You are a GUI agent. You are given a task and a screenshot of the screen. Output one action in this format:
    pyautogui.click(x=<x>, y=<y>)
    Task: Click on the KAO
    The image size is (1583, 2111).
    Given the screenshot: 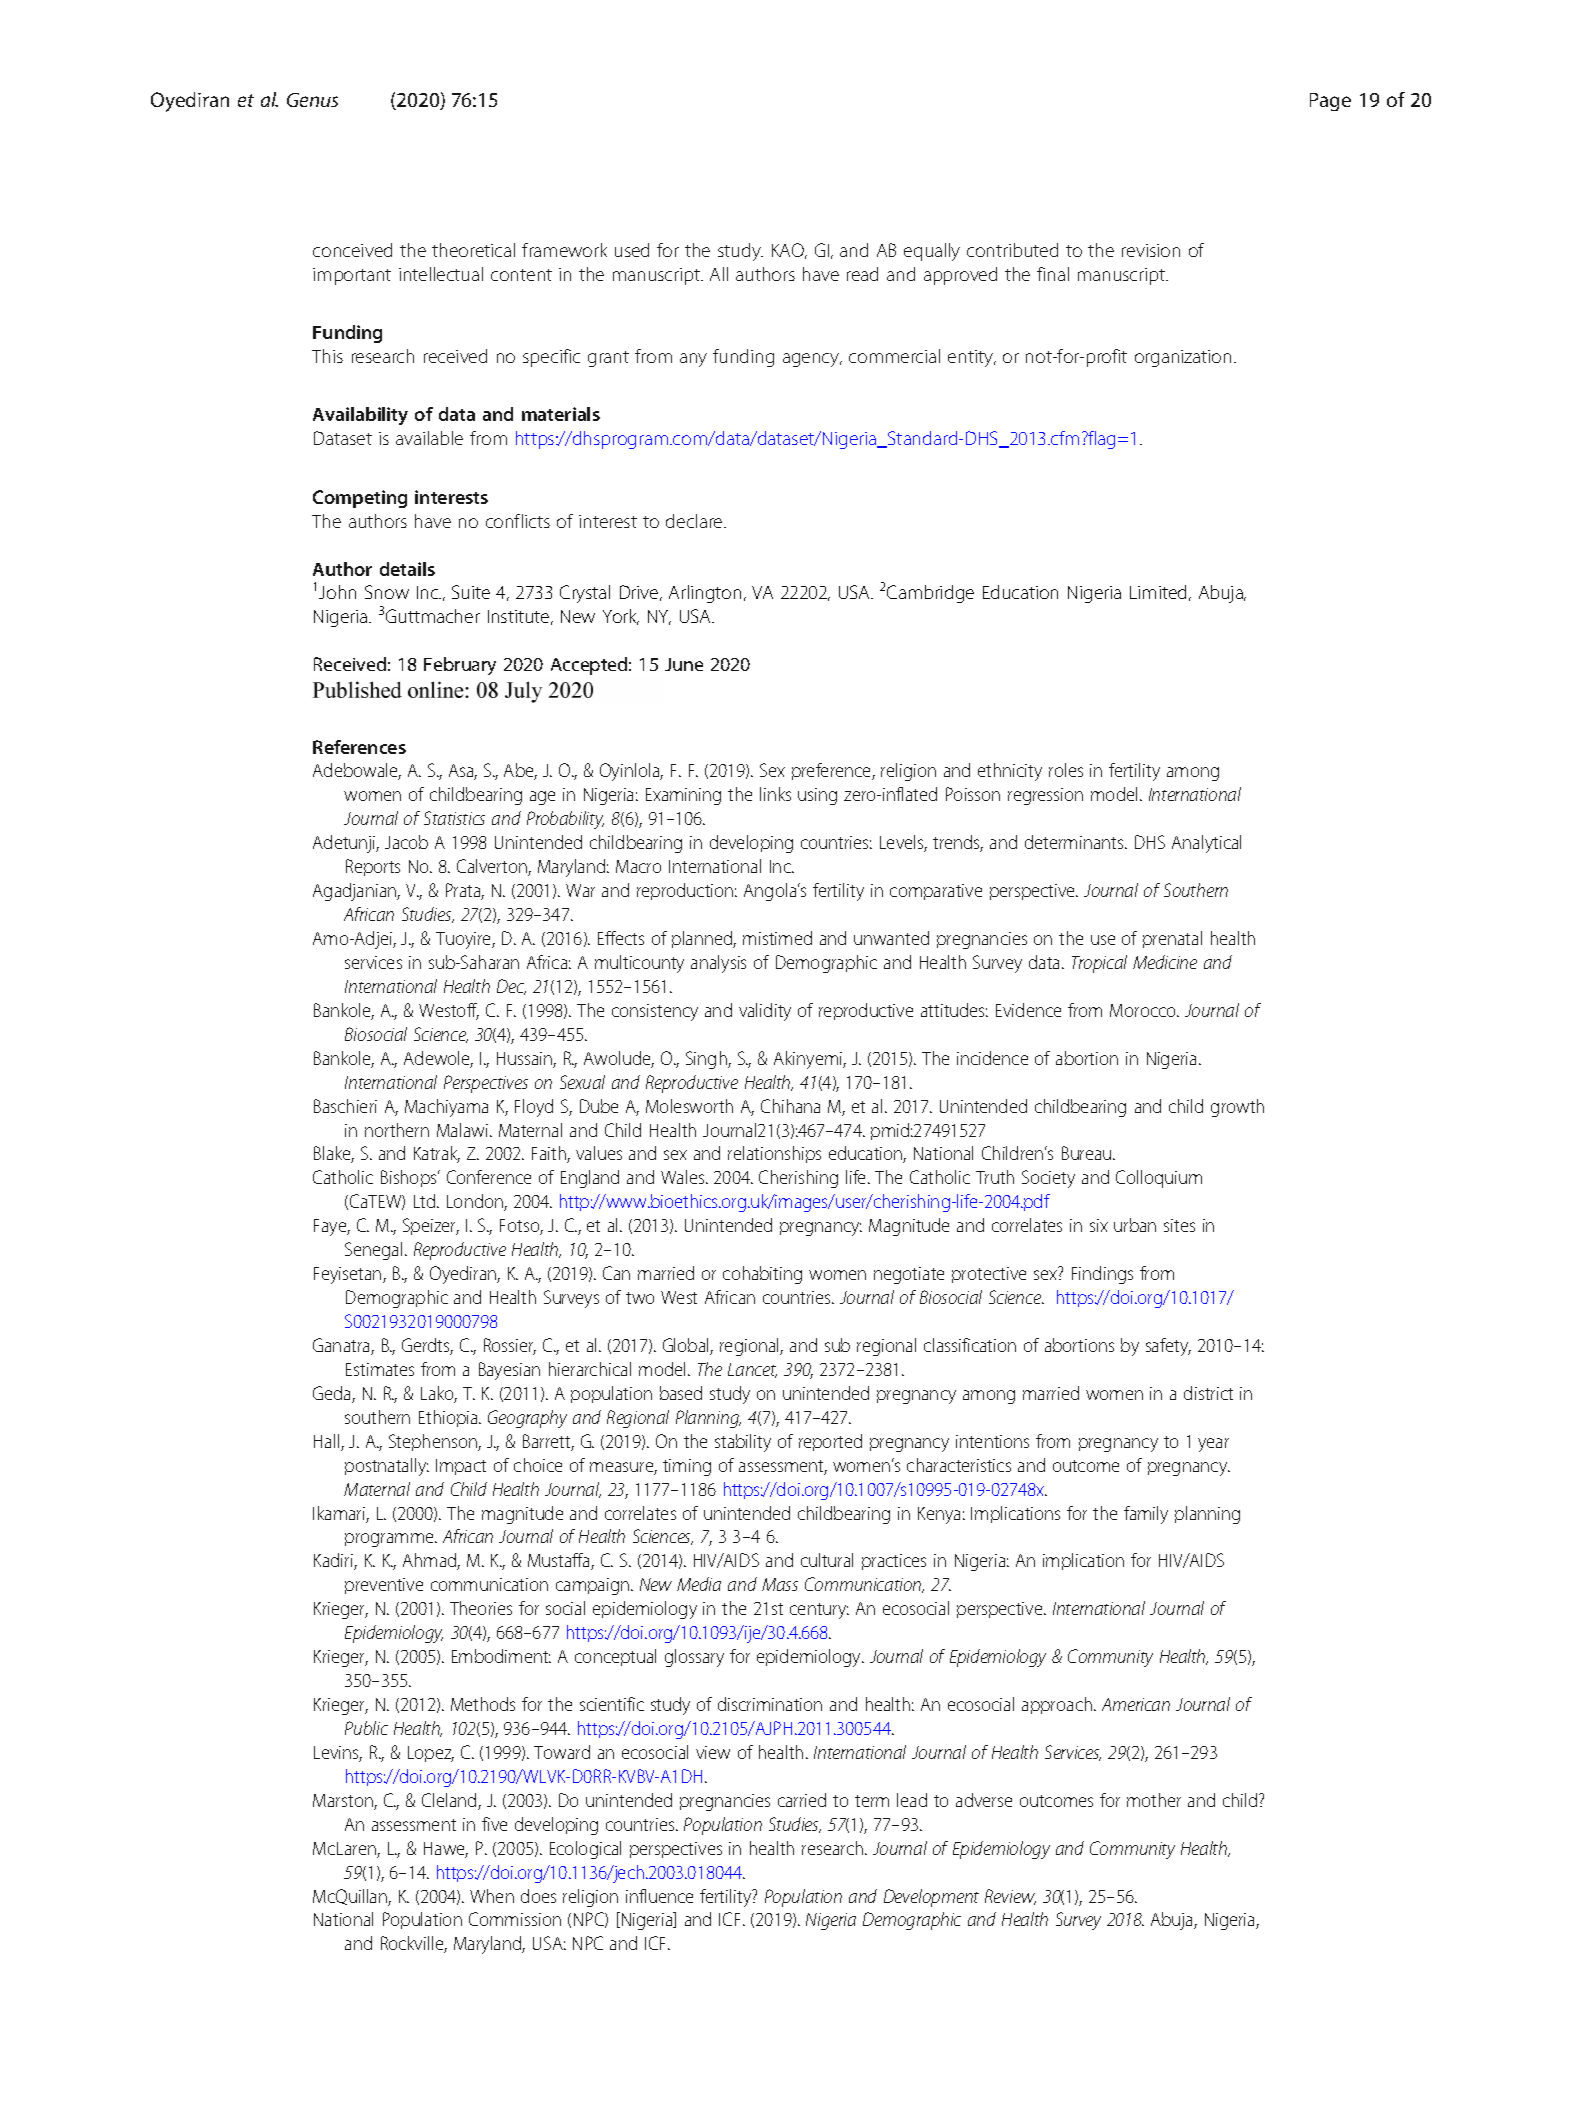 What is the action you would take?
    pyautogui.click(x=789, y=251)
